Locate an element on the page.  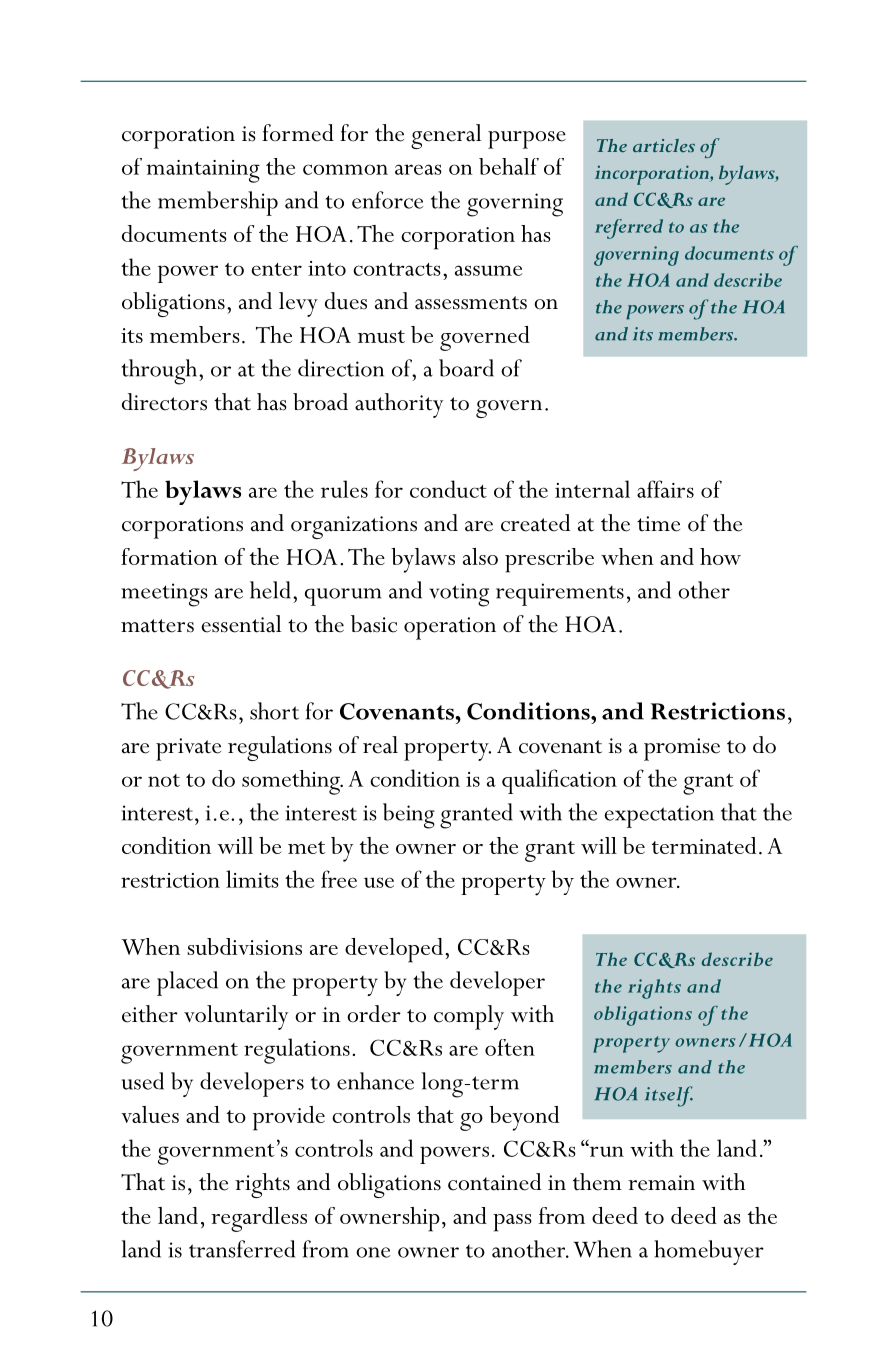
expectation is located at coordinates (659, 816).
